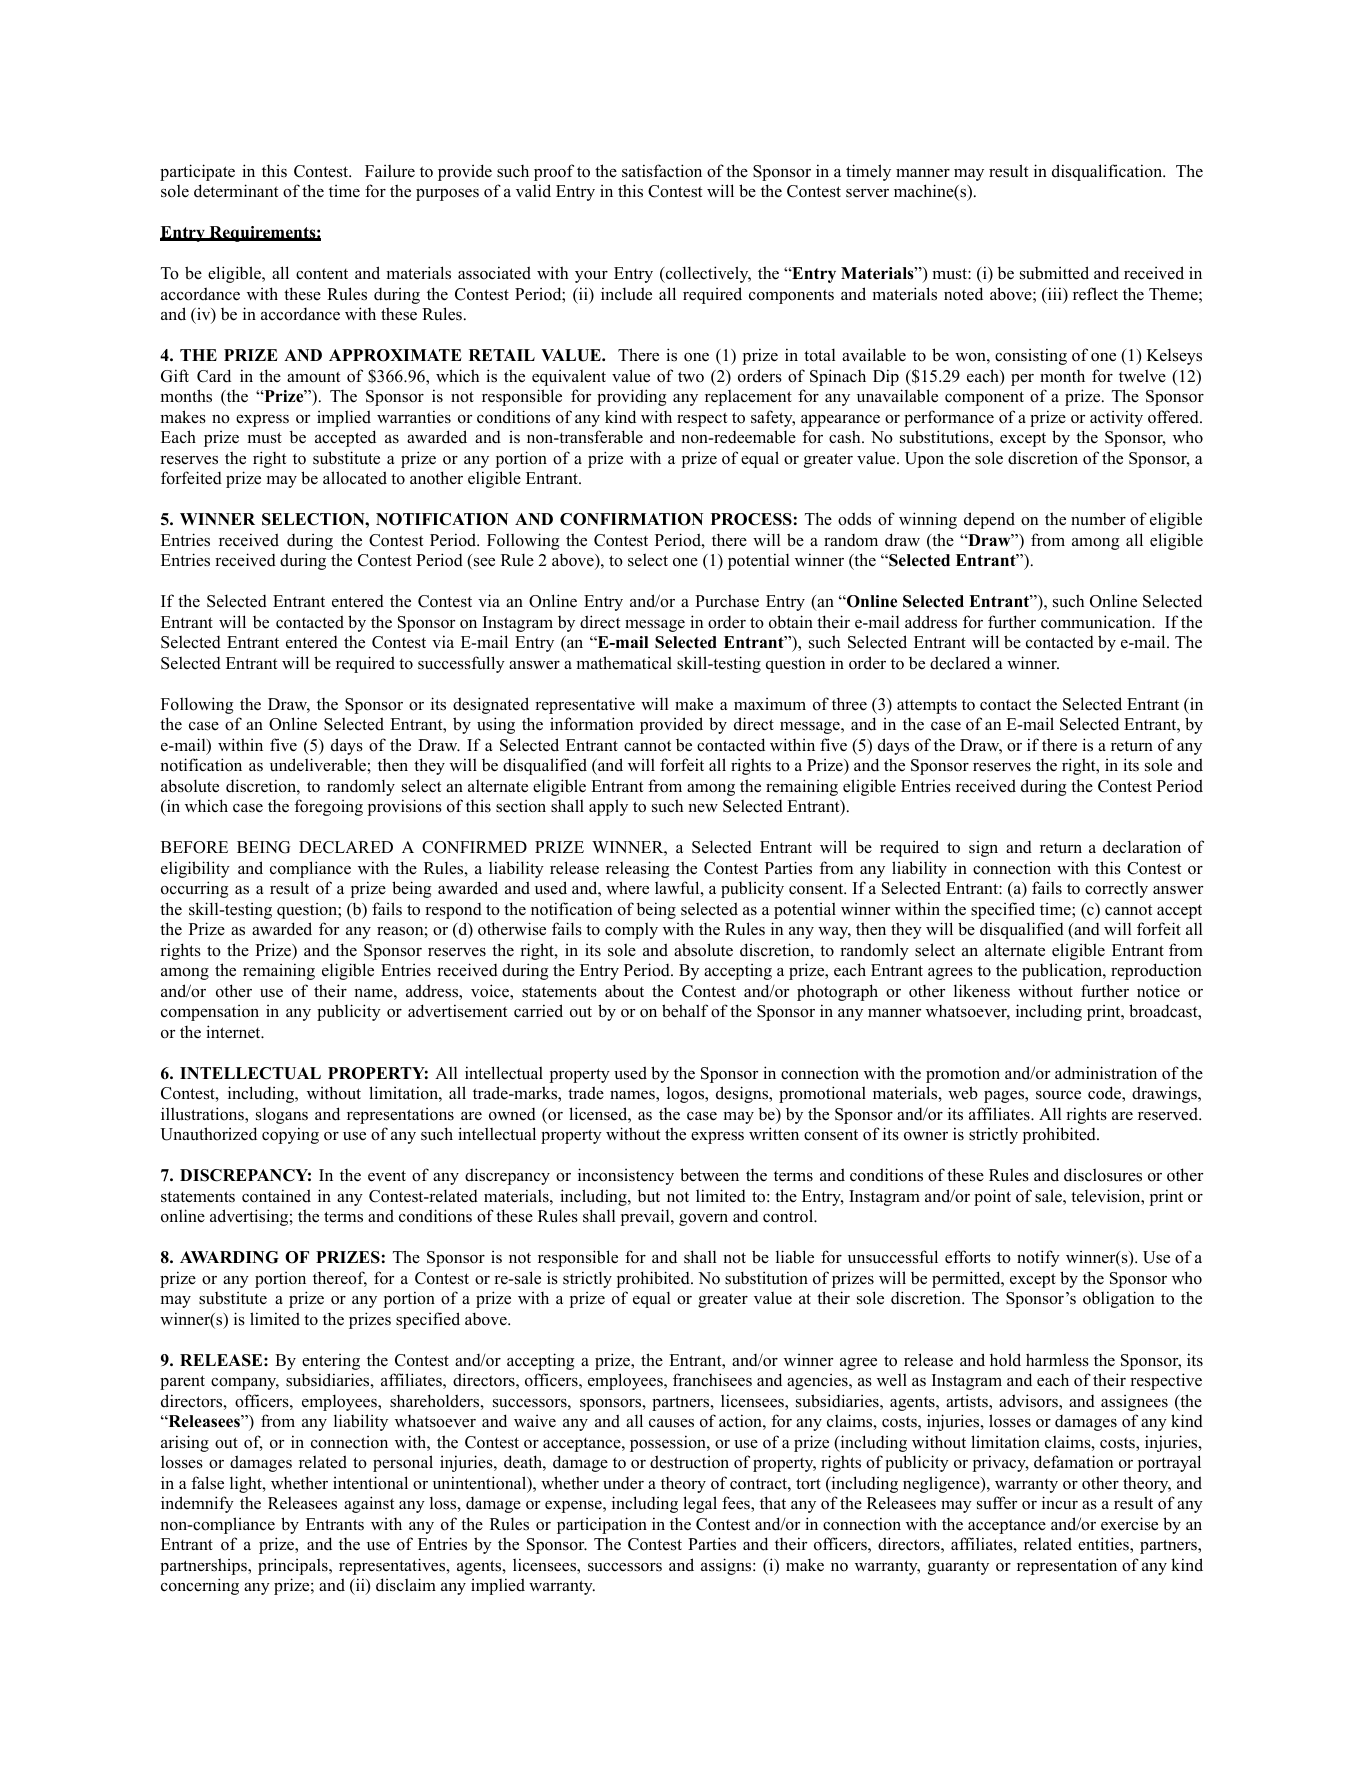 The height and width of the document is (1765, 1364). I want to click on legal, so click(700, 1504).
